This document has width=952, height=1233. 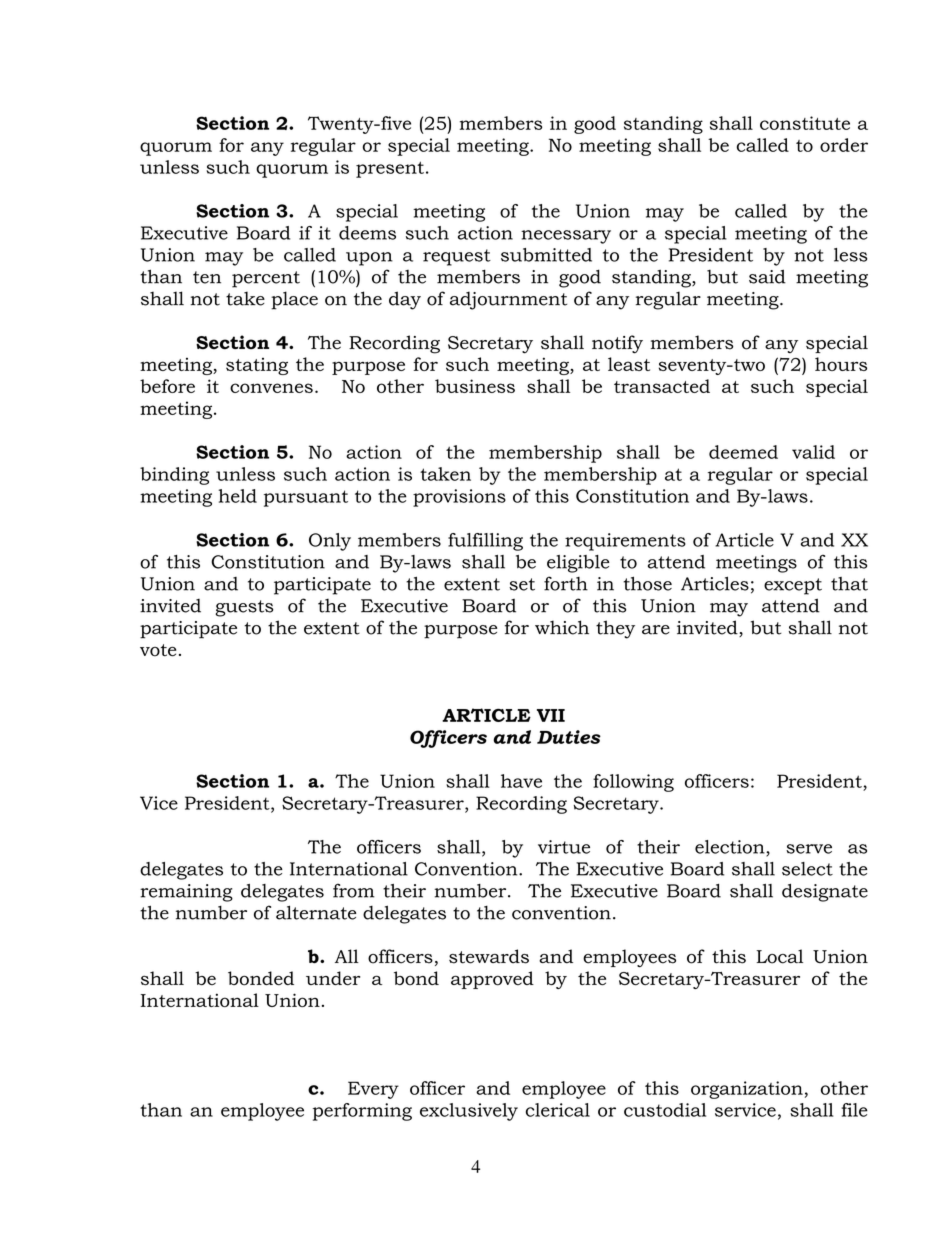 What do you see at coordinates (566, 237) in the document?
I see `necessary` at bounding box center [566, 237].
